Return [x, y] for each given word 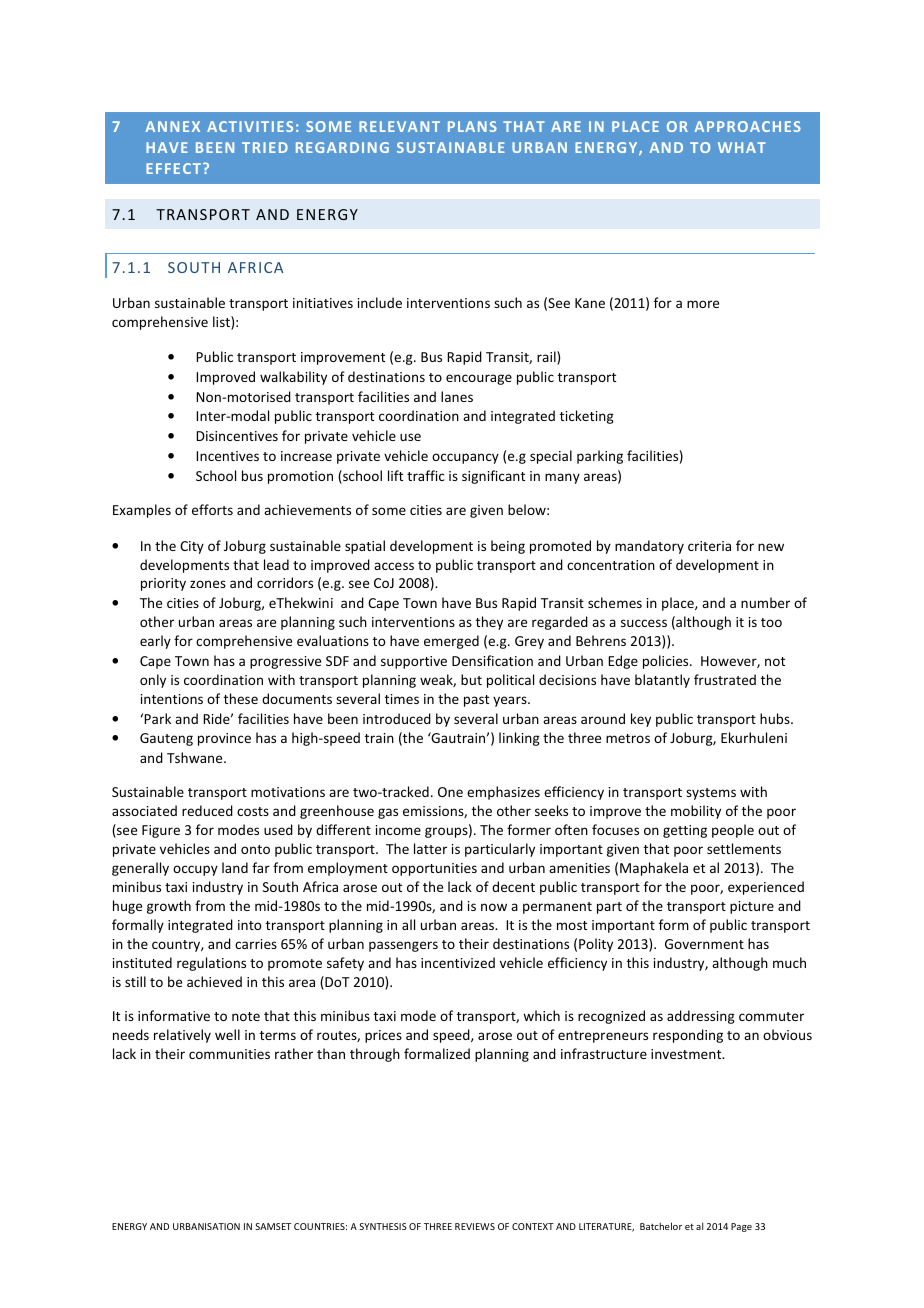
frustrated [725, 679]
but [471, 679]
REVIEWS [475, 1226]
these [241, 698]
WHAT [742, 147]
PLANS [472, 126]
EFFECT [173, 168]
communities [229, 1054]
